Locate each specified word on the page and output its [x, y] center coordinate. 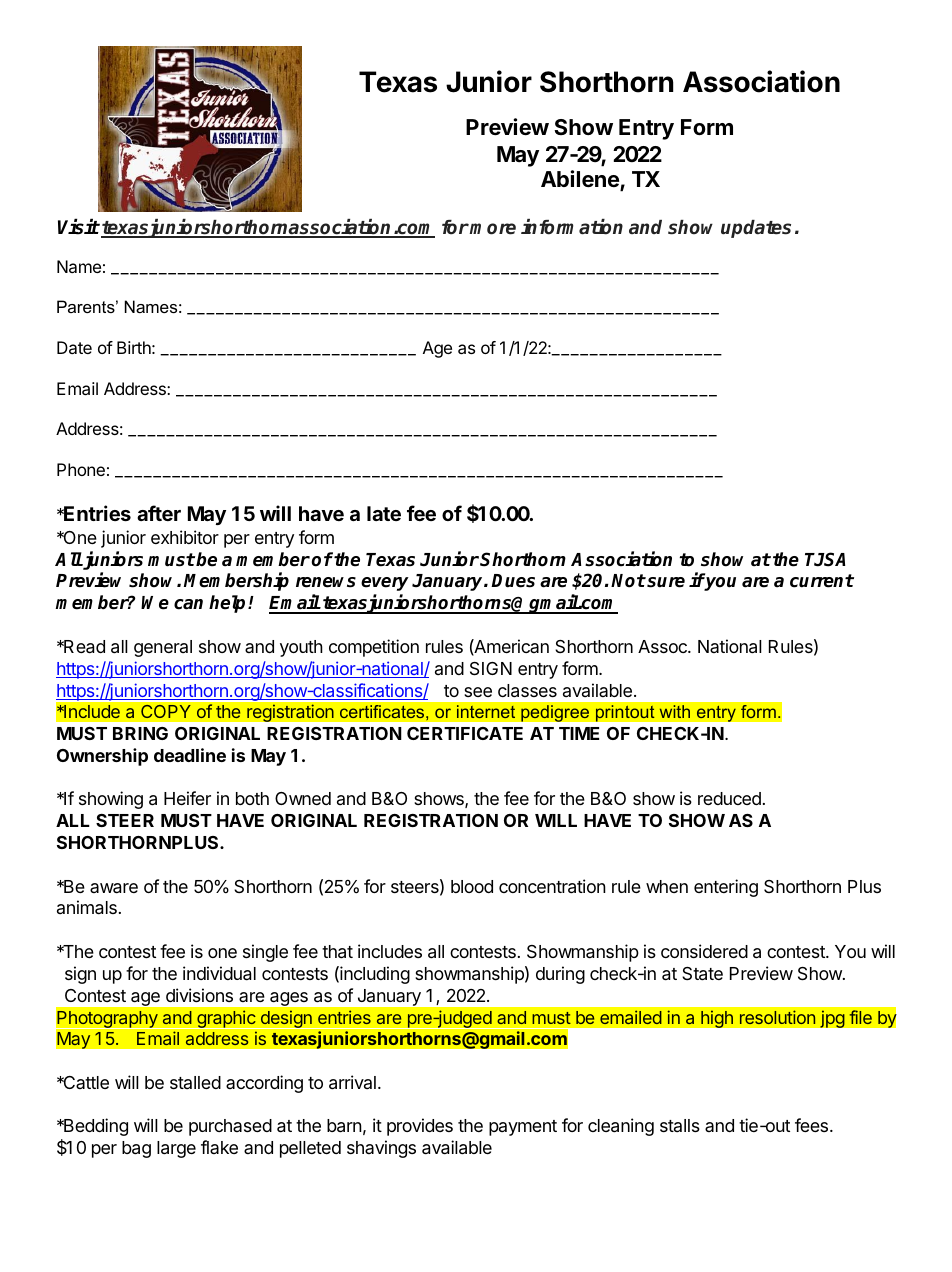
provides [420, 1127]
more [493, 229]
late [384, 513]
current [822, 581]
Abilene [581, 180]
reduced [729, 798]
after [159, 513]
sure [665, 582]
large [176, 1149]
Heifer [187, 798]
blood [472, 886]
